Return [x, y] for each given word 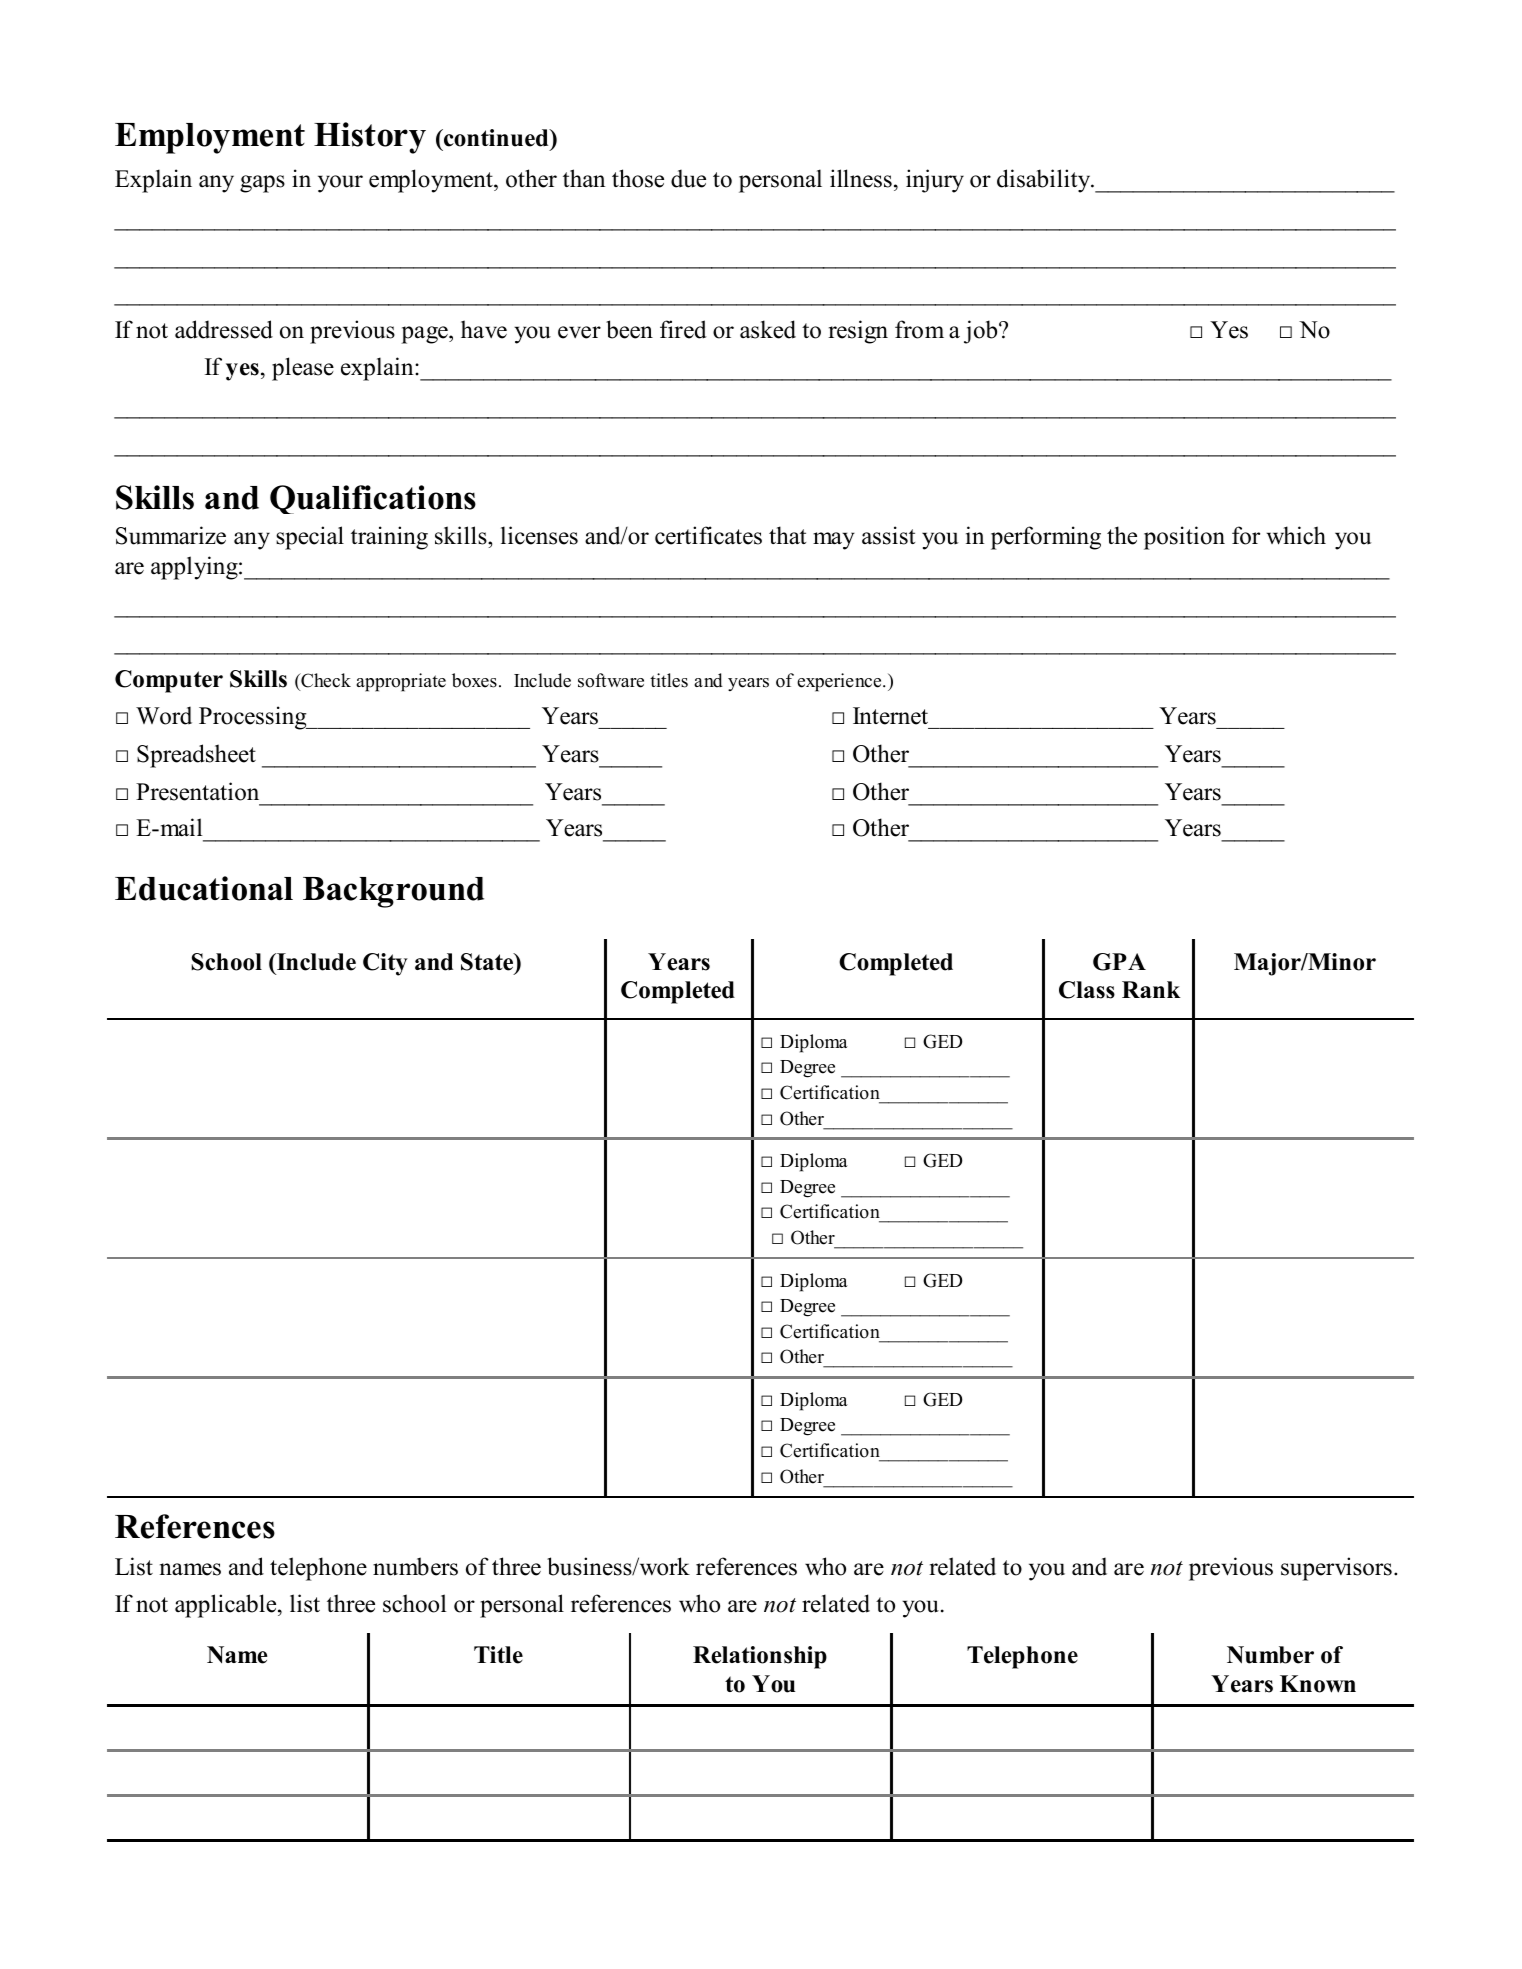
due [688, 178]
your [340, 184]
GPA [1119, 962]
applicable [227, 1606]
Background [393, 892]
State [488, 963]
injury [935, 181]
